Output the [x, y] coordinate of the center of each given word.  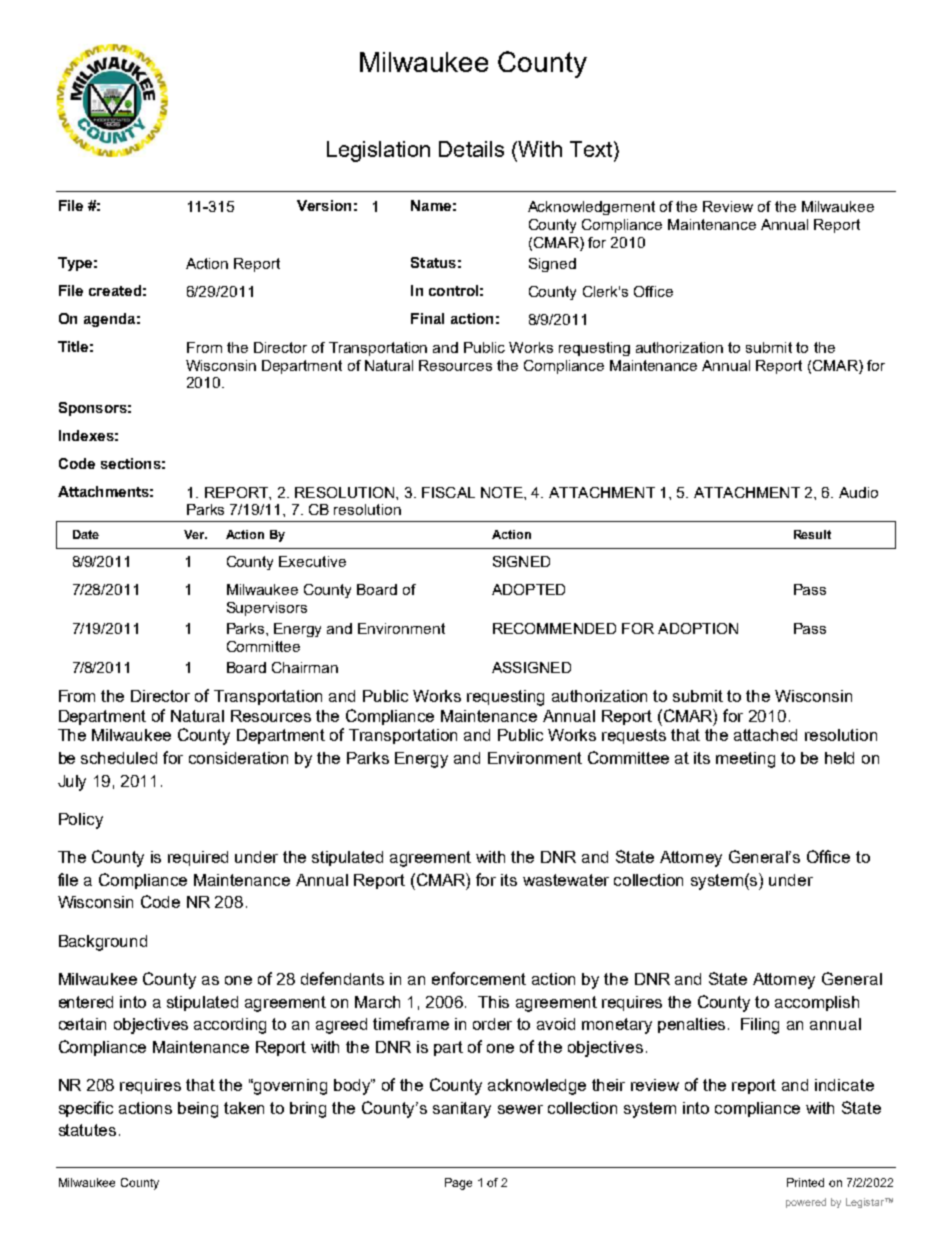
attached [765, 735]
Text [591, 149]
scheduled [119, 758]
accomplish [817, 1003]
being [198, 1110]
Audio [858, 492]
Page [458, 1184]
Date [86, 534]
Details [471, 149]
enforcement [479, 978]
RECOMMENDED [554, 628]
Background [103, 943]
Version [324, 205]
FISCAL [448, 492]
